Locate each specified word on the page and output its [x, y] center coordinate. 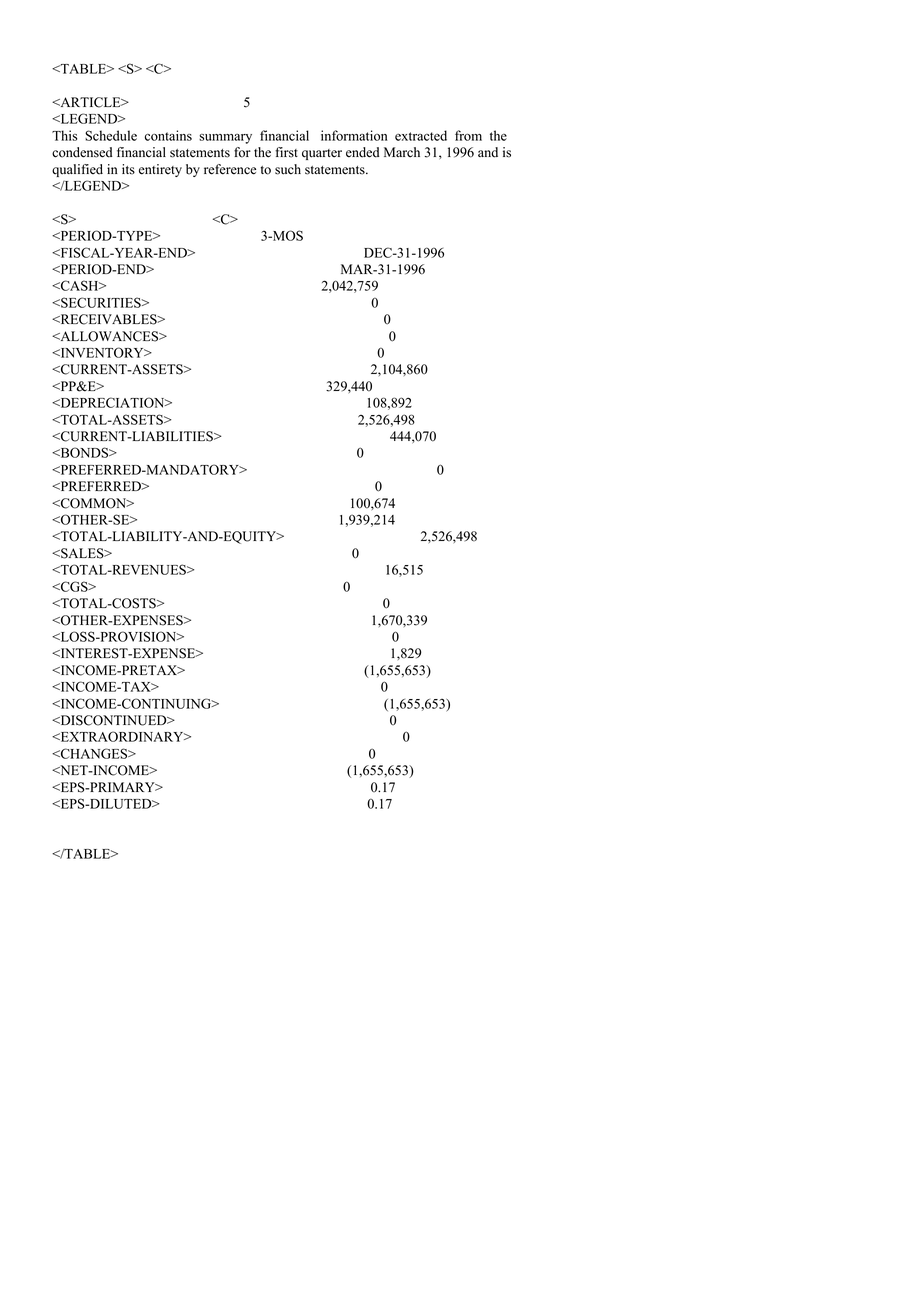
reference [230, 169]
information [354, 135]
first [286, 152]
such [288, 169]
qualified [77, 170]
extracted [421, 135]
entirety [160, 170]
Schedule [111, 135]
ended [362, 152]
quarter [322, 154]
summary [225, 139]
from [468, 135]
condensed [82, 152]
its [128, 169]
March [402, 152]
